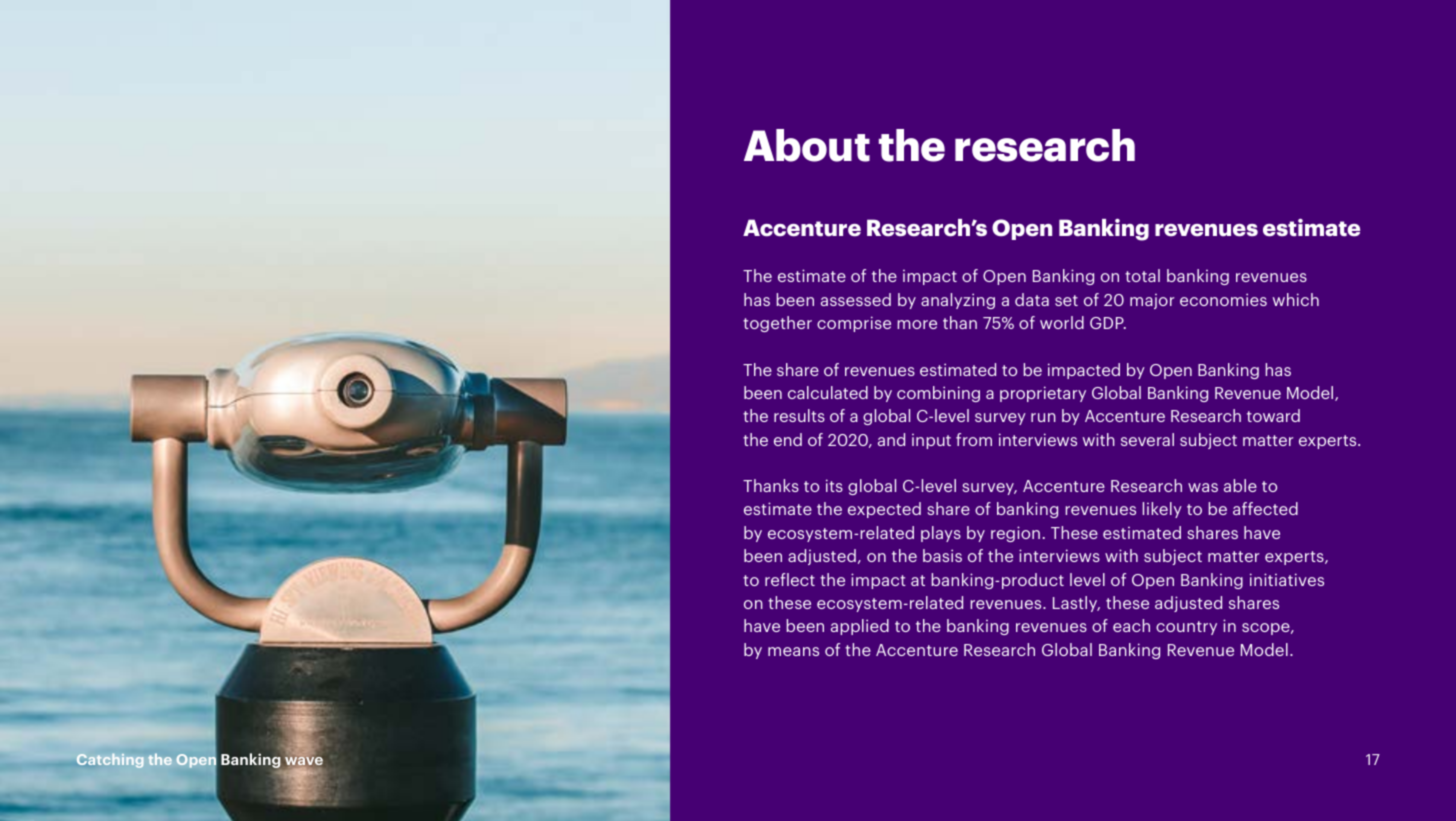 This page has height=821, width=1456. What do you see at coordinates (790, 579) in the page?
I see `reflect` at bounding box center [790, 579].
